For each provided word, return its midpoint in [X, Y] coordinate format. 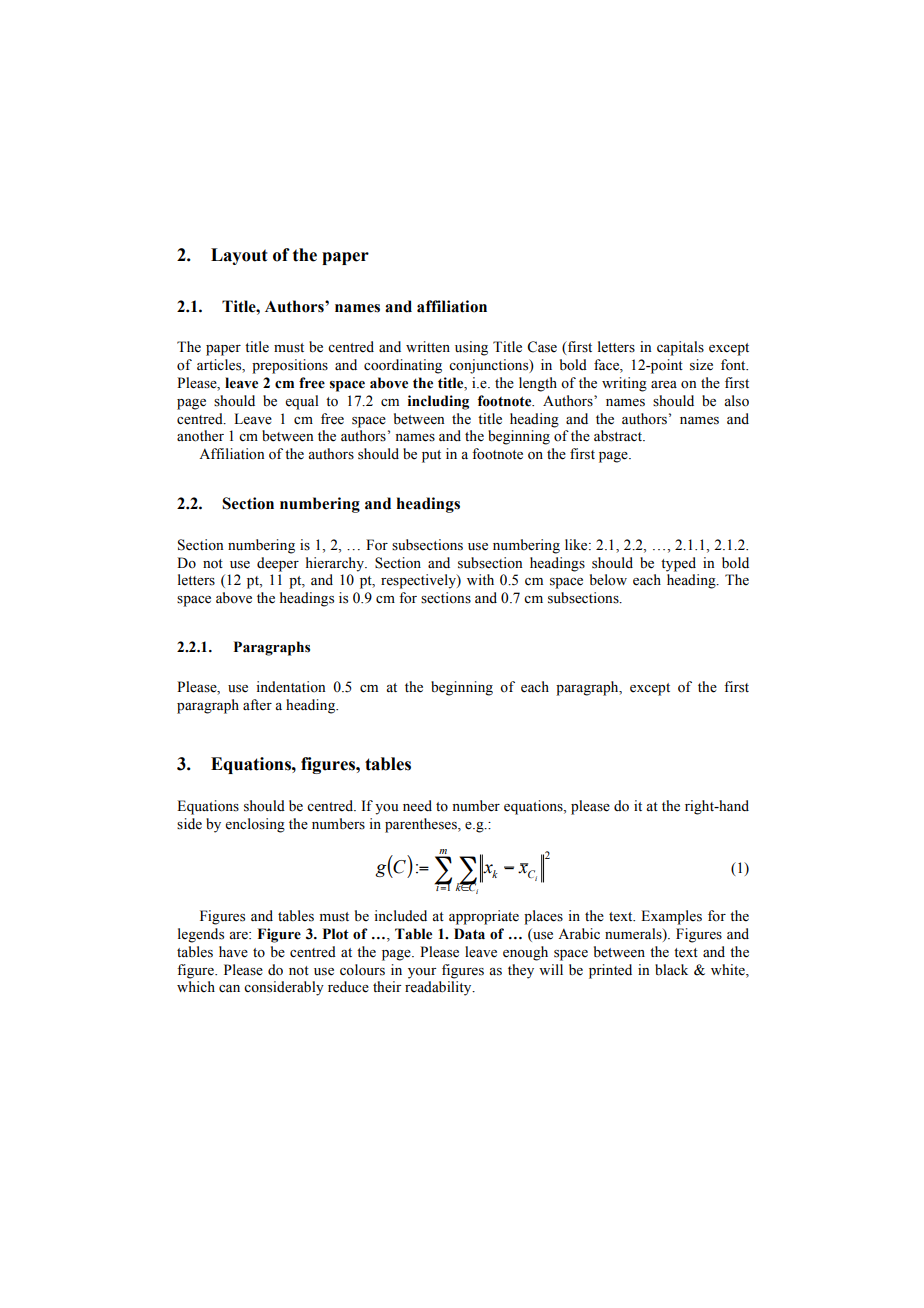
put [431, 456]
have [233, 952]
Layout [239, 256]
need [417, 806]
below [608, 580]
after [257, 705]
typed [678, 564]
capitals [680, 348]
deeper [278, 564]
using [471, 348]
